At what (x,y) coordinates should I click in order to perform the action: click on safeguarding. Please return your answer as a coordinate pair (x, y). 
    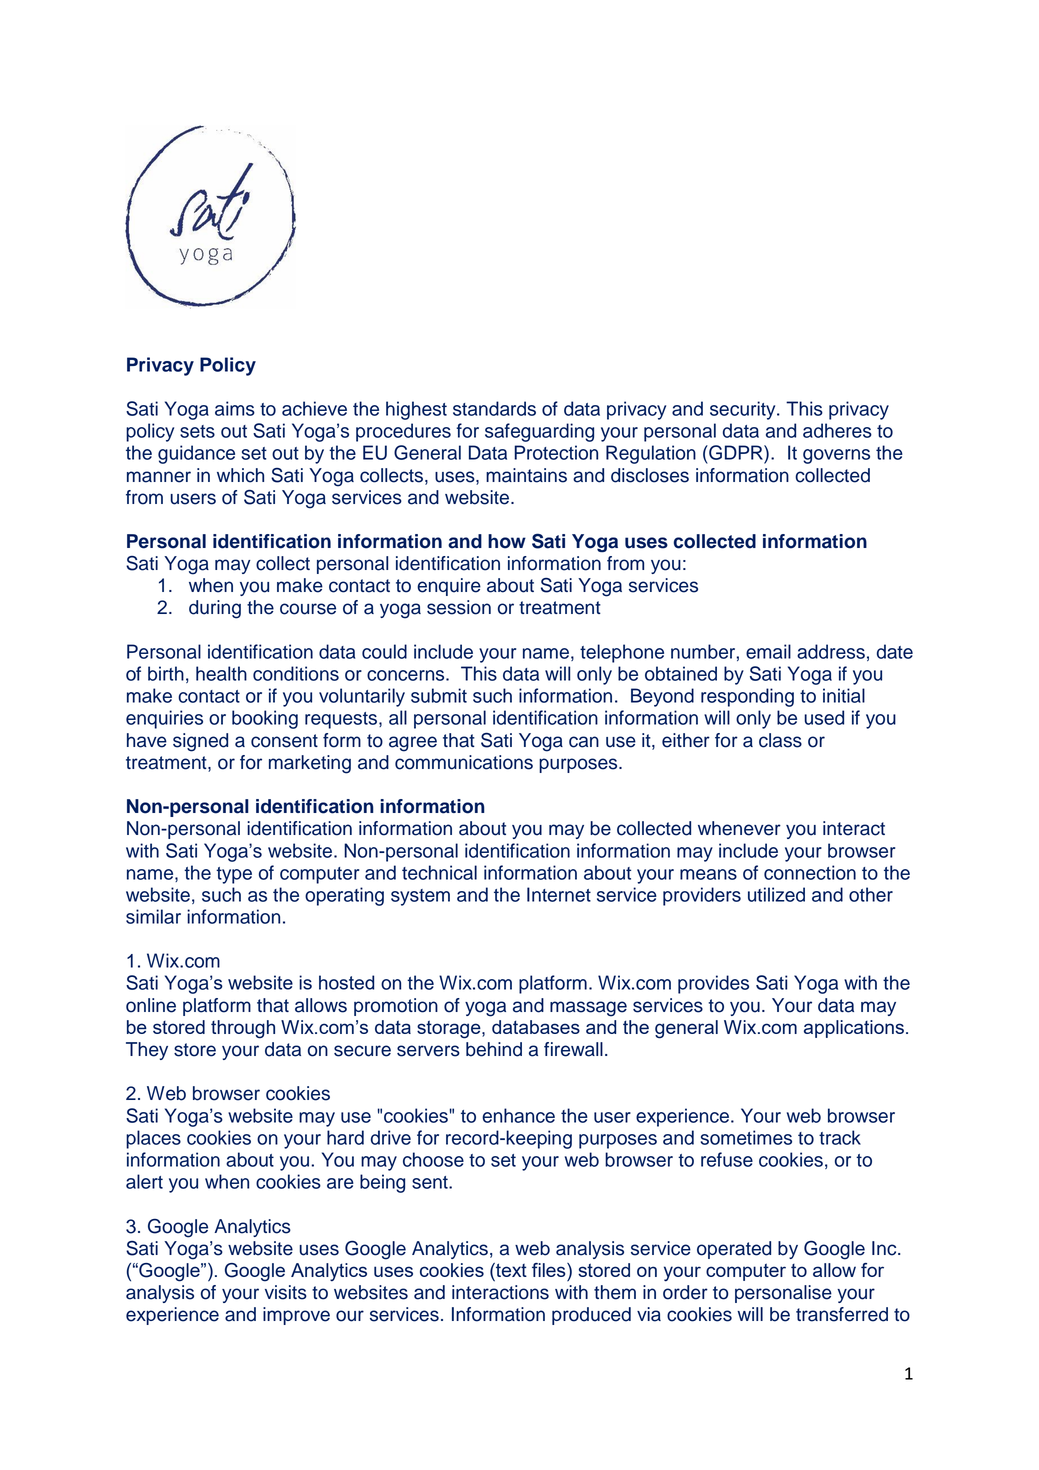
    Looking at the image, I should click on (539, 432).
